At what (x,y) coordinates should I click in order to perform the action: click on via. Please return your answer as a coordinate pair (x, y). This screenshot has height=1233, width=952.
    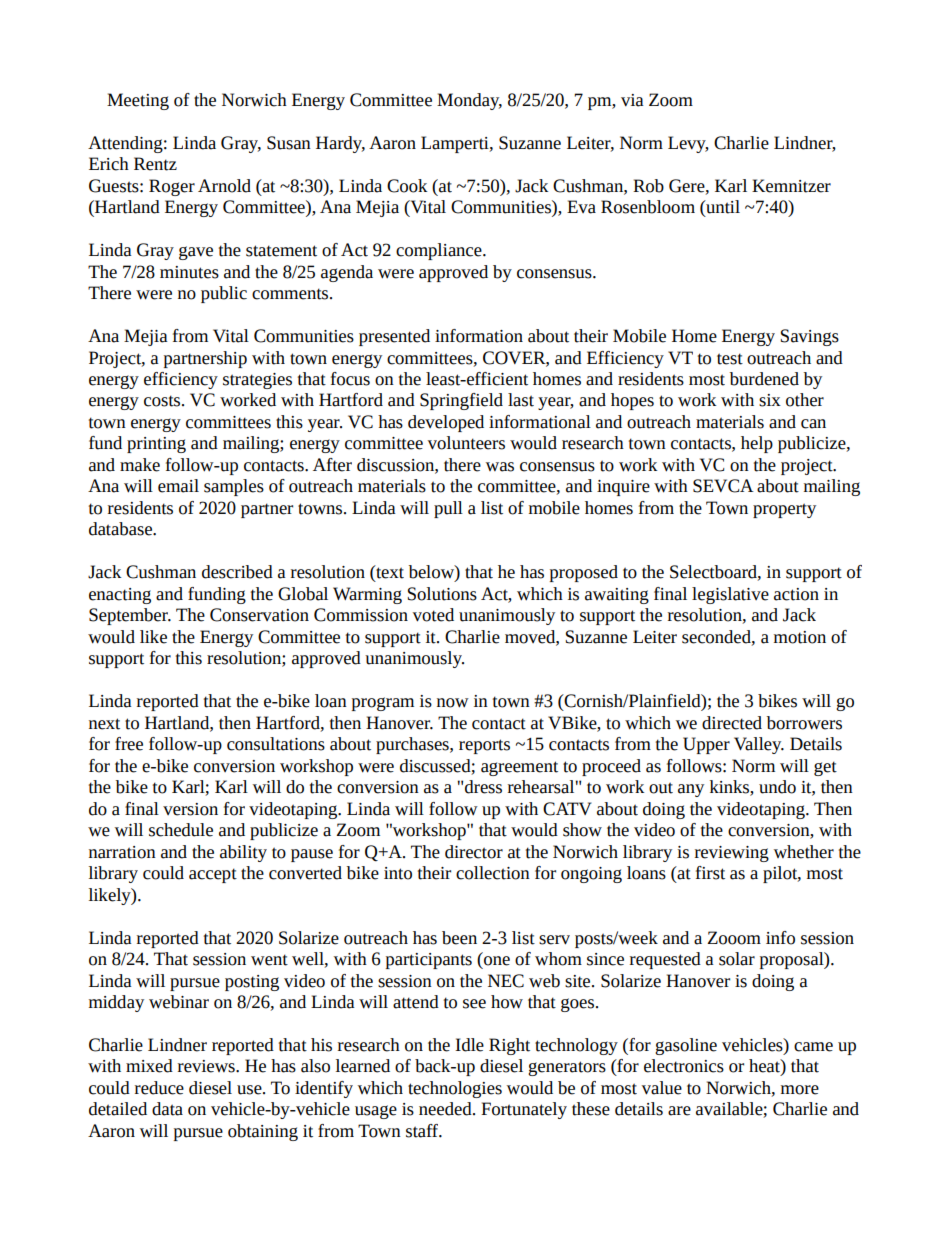
    Looking at the image, I should click on (632, 100).
